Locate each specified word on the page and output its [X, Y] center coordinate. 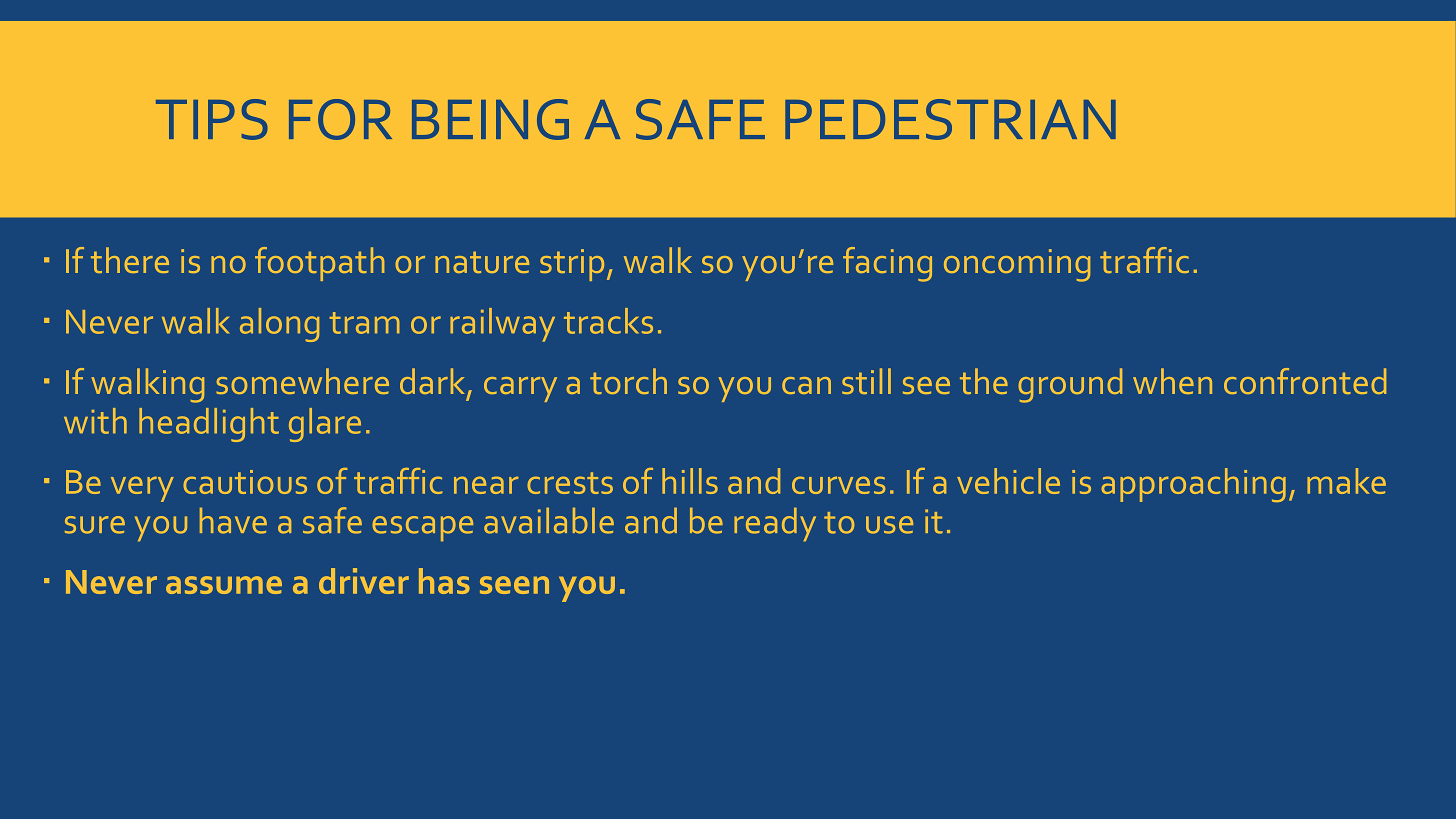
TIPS [212, 119]
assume [224, 585]
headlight [209, 425]
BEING [490, 119]
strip [572, 265]
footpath [319, 264]
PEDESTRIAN [950, 119]
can [806, 385]
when [1172, 381]
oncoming [1017, 265]
